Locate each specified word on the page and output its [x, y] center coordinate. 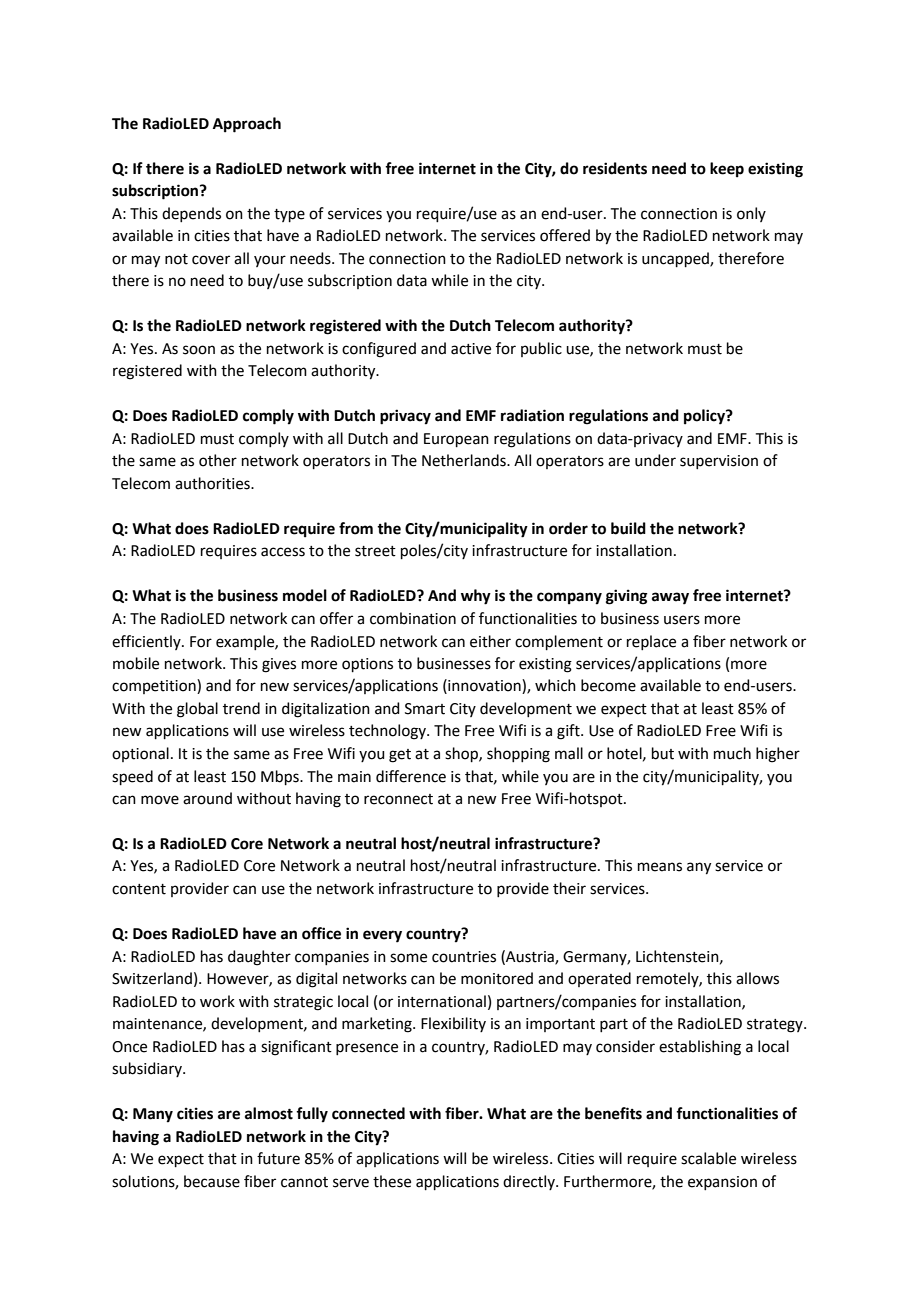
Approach [247, 125]
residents [615, 168]
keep [727, 170]
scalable [708, 1158]
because [212, 1181]
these [392, 1181]
